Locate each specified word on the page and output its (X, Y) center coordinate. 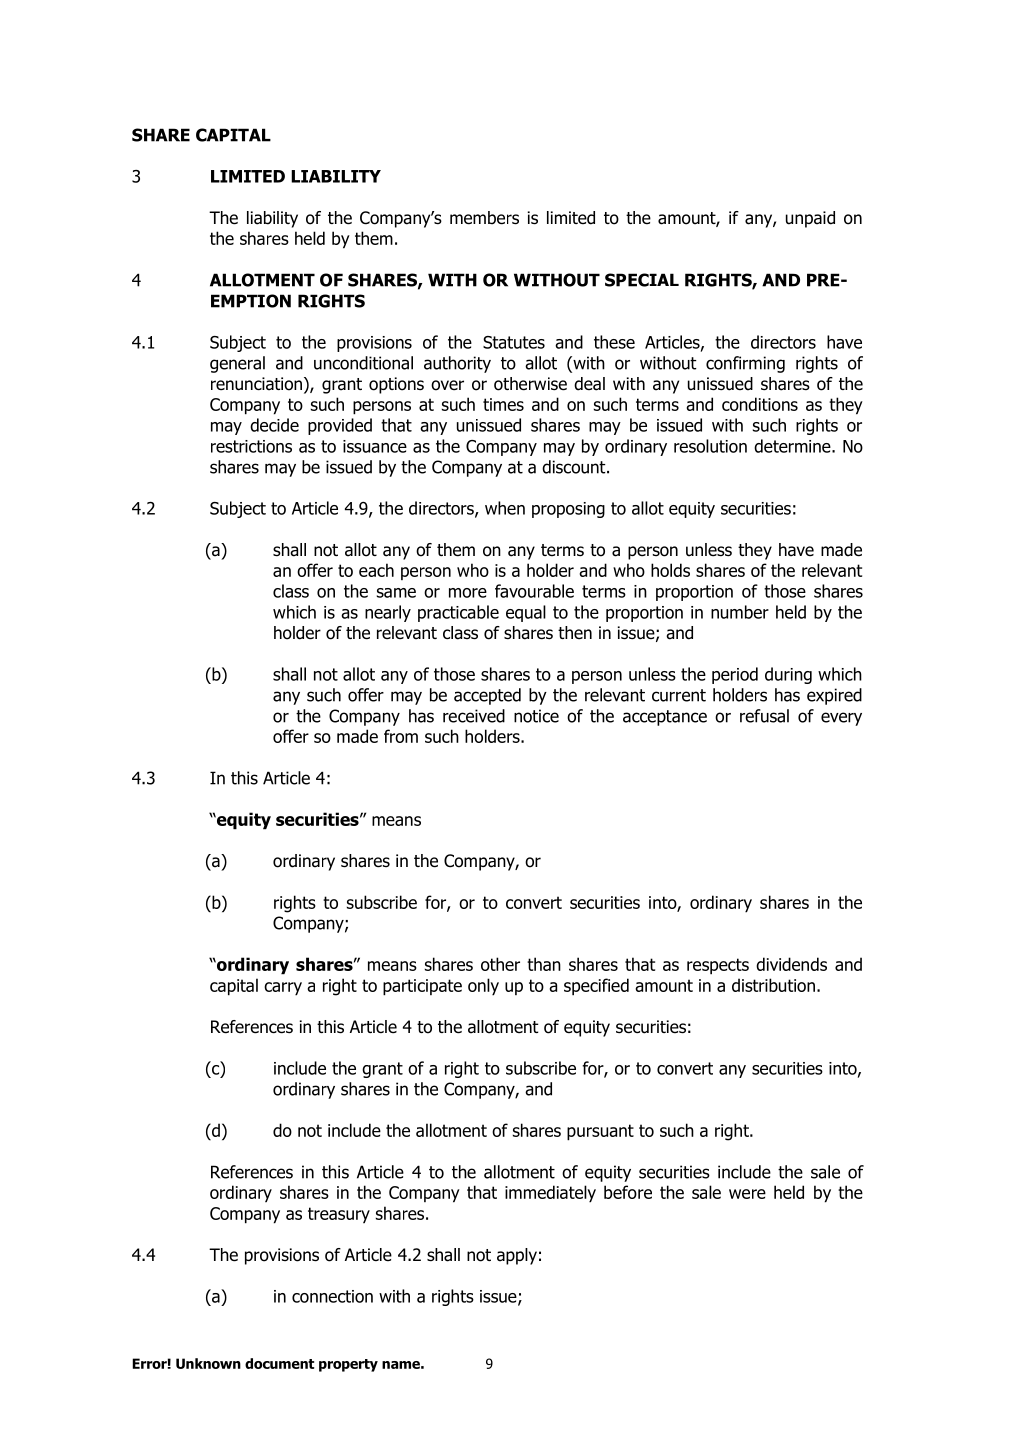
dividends (791, 964)
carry (283, 989)
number (740, 612)
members (484, 218)
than (544, 964)
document (279, 1363)
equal (526, 613)
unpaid (810, 219)
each (376, 570)
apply (517, 1256)
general (237, 364)
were (747, 1194)
